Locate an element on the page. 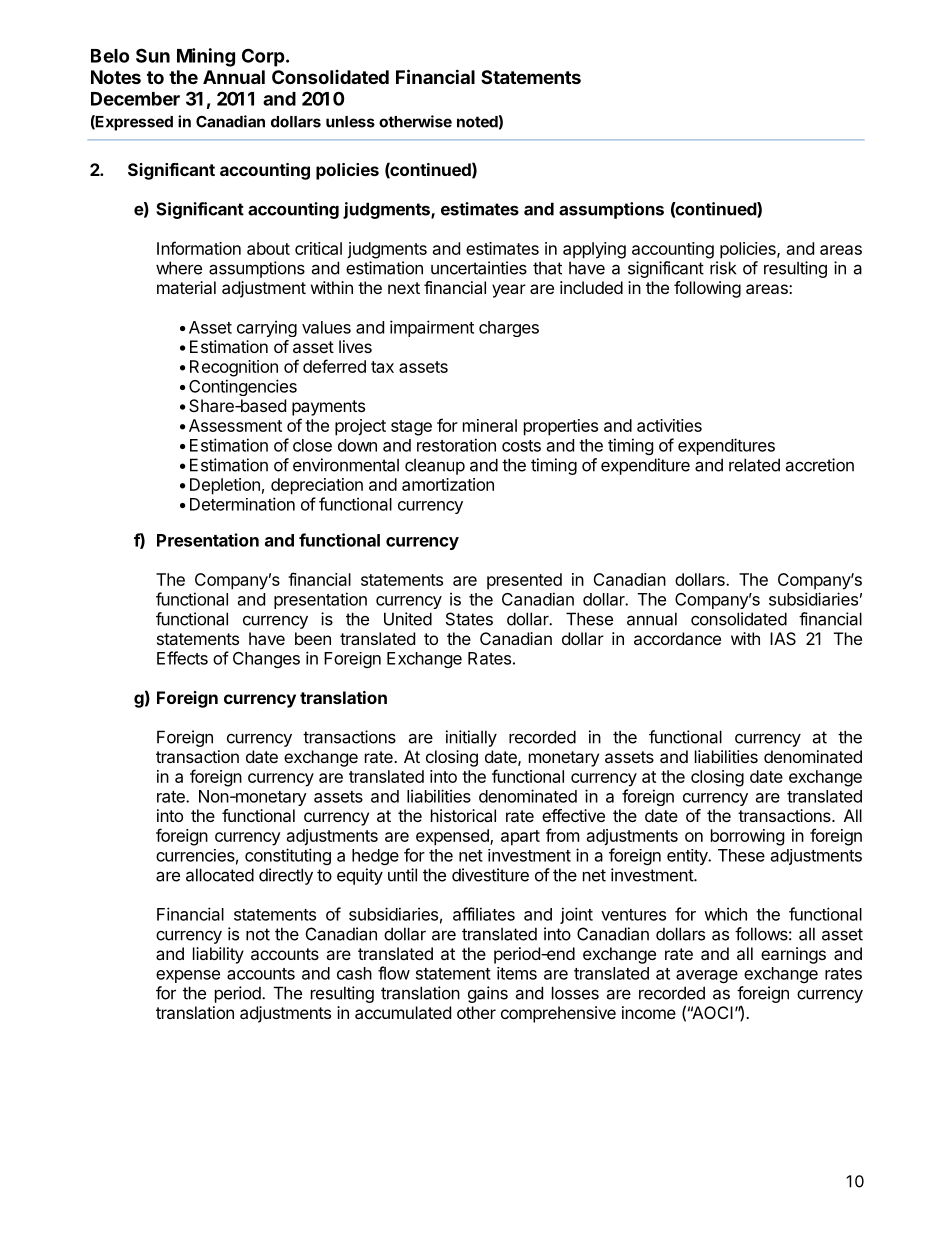 This page has height=1233, width=952. risk is located at coordinates (723, 268).
